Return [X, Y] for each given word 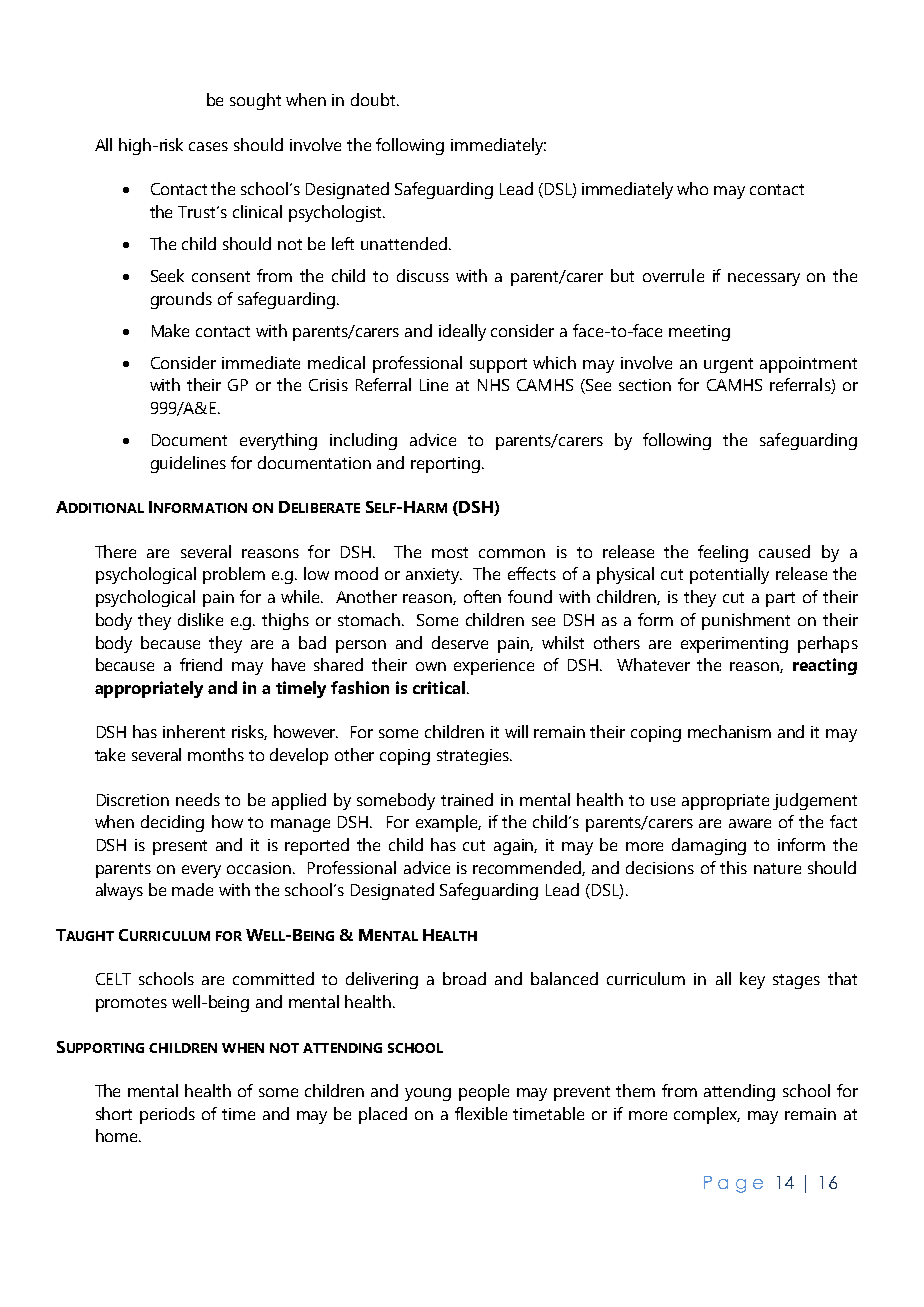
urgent [728, 365]
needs [198, 799]
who [692, 188]
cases [208, 146]
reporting [445, 465]
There [115, 551]
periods [167, 1115]
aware [750, 823]
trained [467, 799]
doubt [374, 99]
